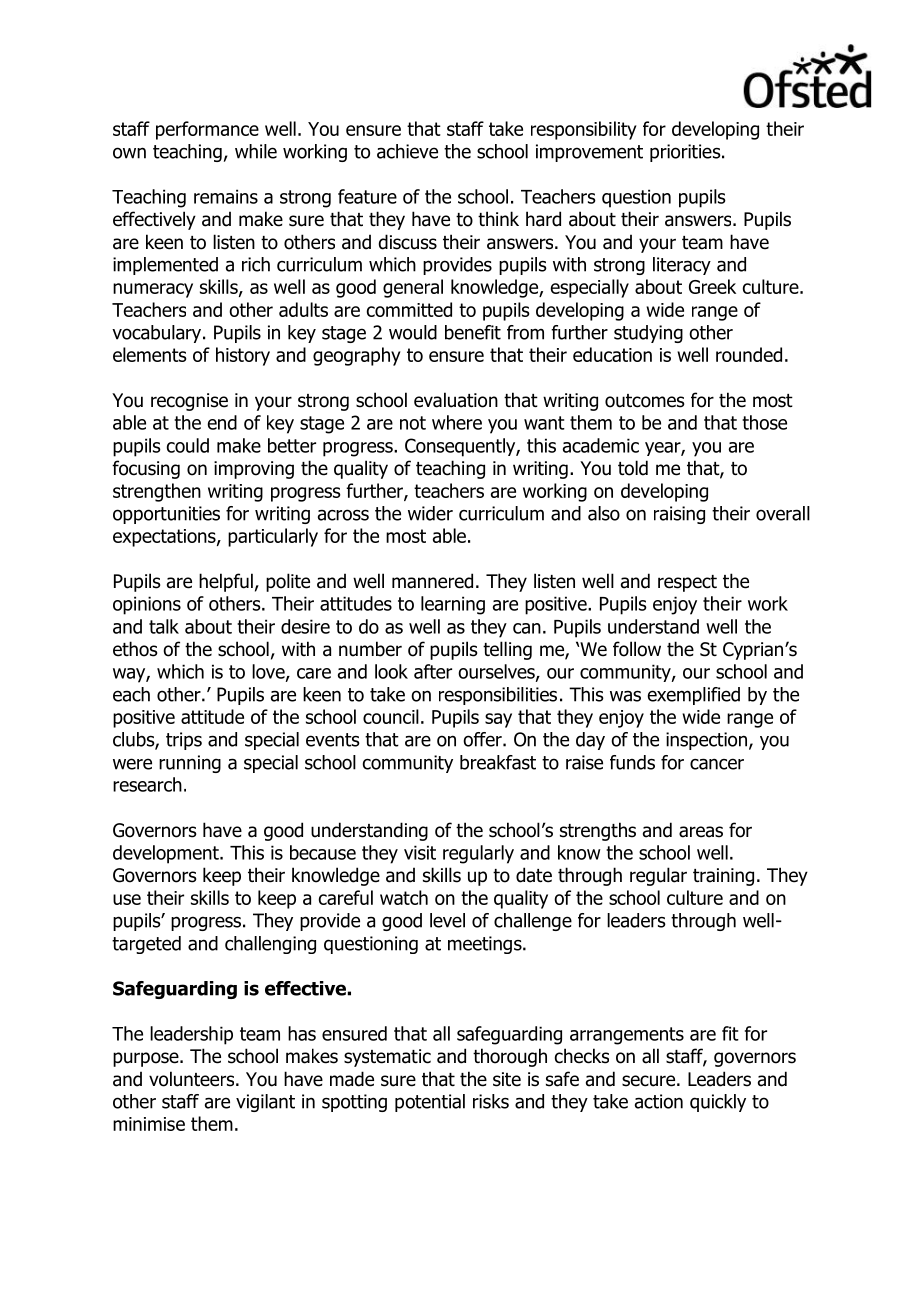 The width and height of the page is (924, 1310). Describe the element at coordinates (645, 401) in the page. I see `outcomes` at that location.
